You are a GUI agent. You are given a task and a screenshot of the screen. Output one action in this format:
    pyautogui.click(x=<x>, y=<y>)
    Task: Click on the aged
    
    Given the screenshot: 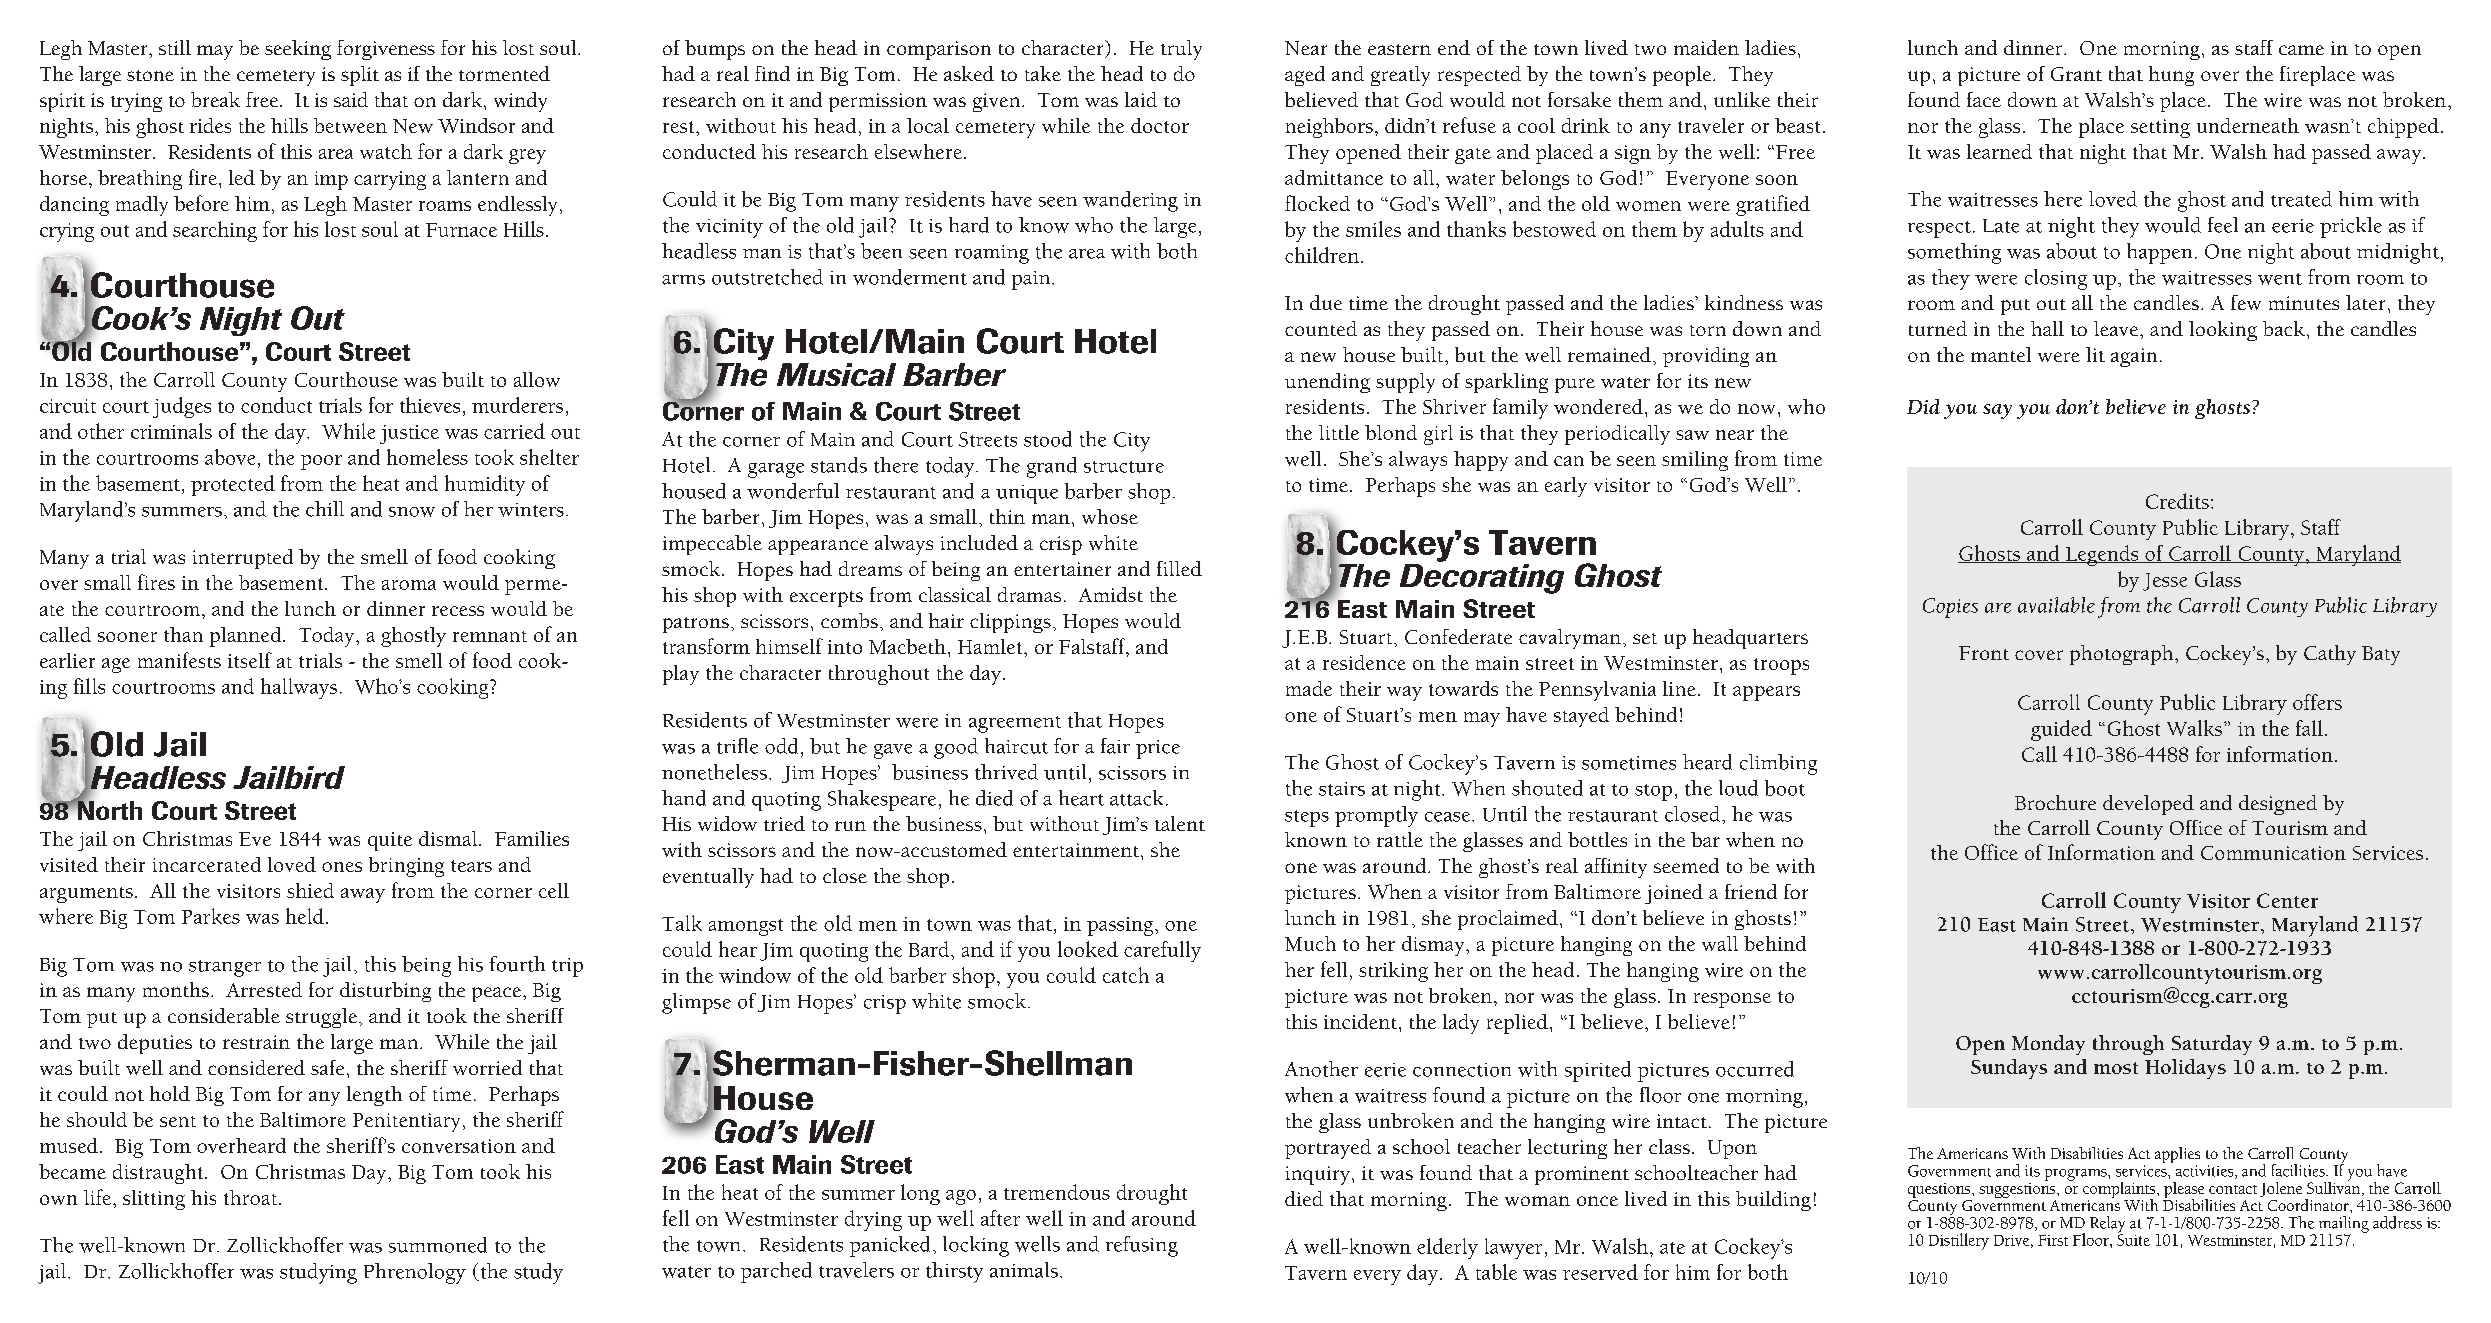 What is the action you would take?
    pyautogui.click(x=1305, y=76)
